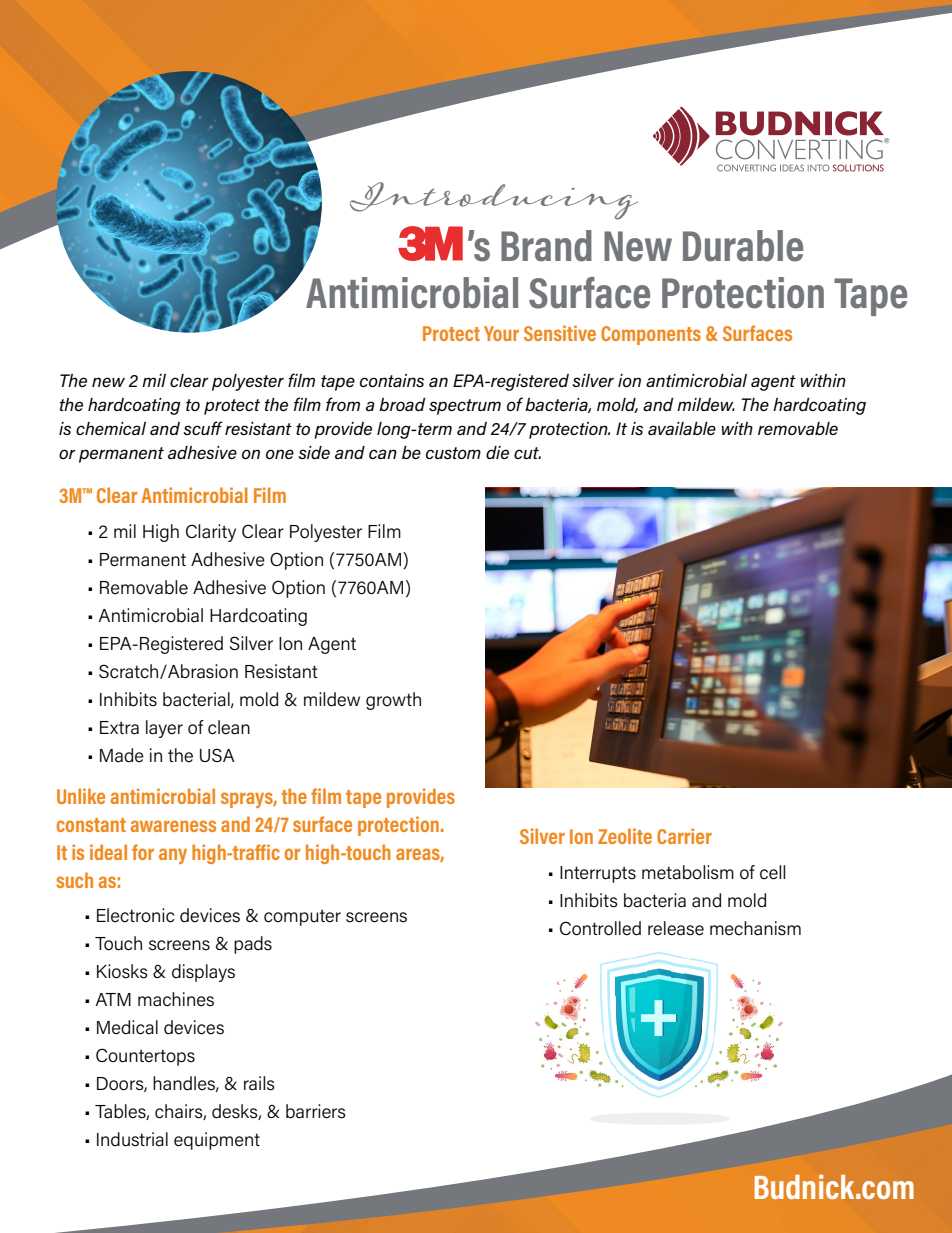  I want to click on barriers, so click(316, 1111).
